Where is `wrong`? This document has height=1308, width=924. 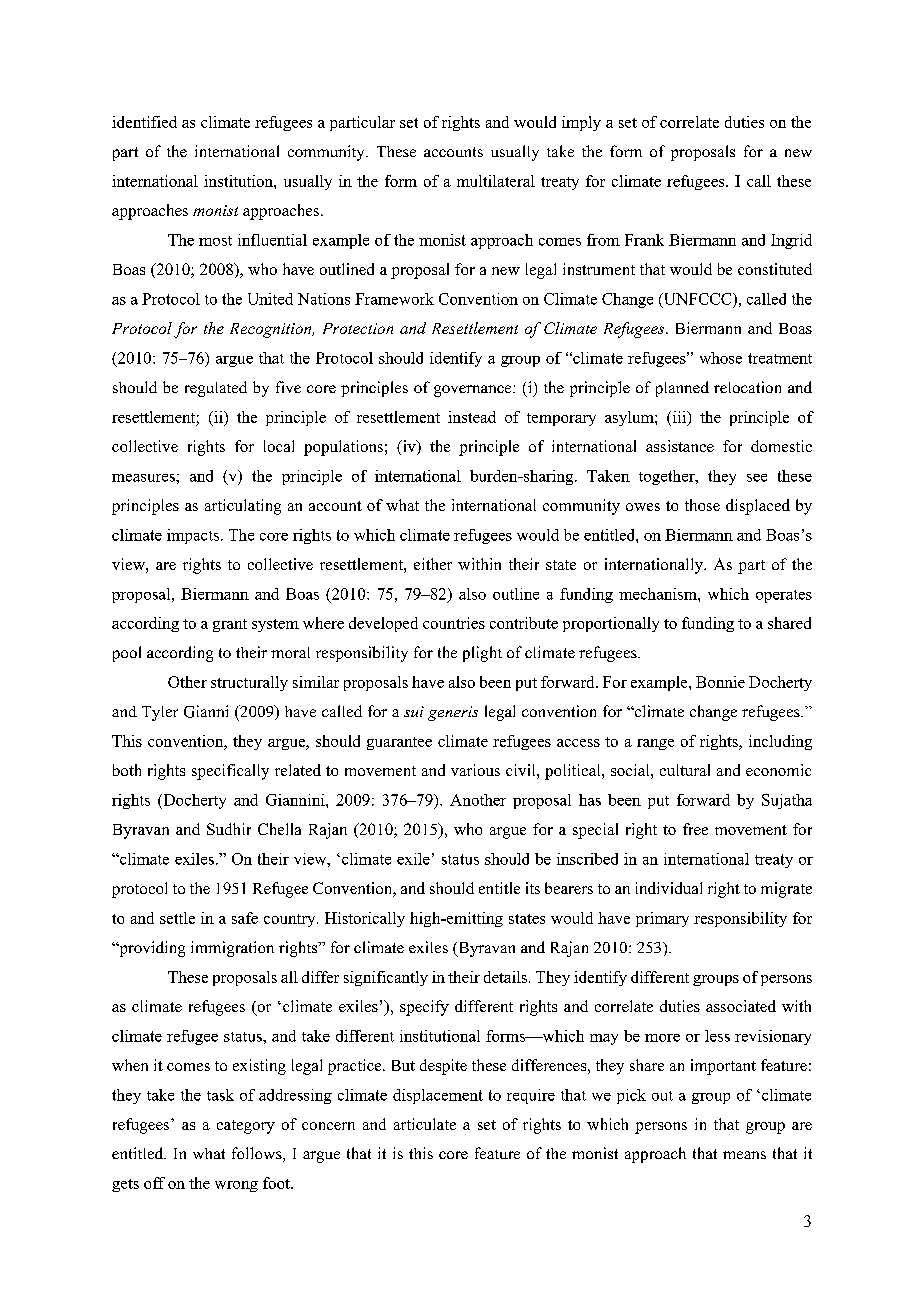
wrong is located at coordinates (236, 1186).
